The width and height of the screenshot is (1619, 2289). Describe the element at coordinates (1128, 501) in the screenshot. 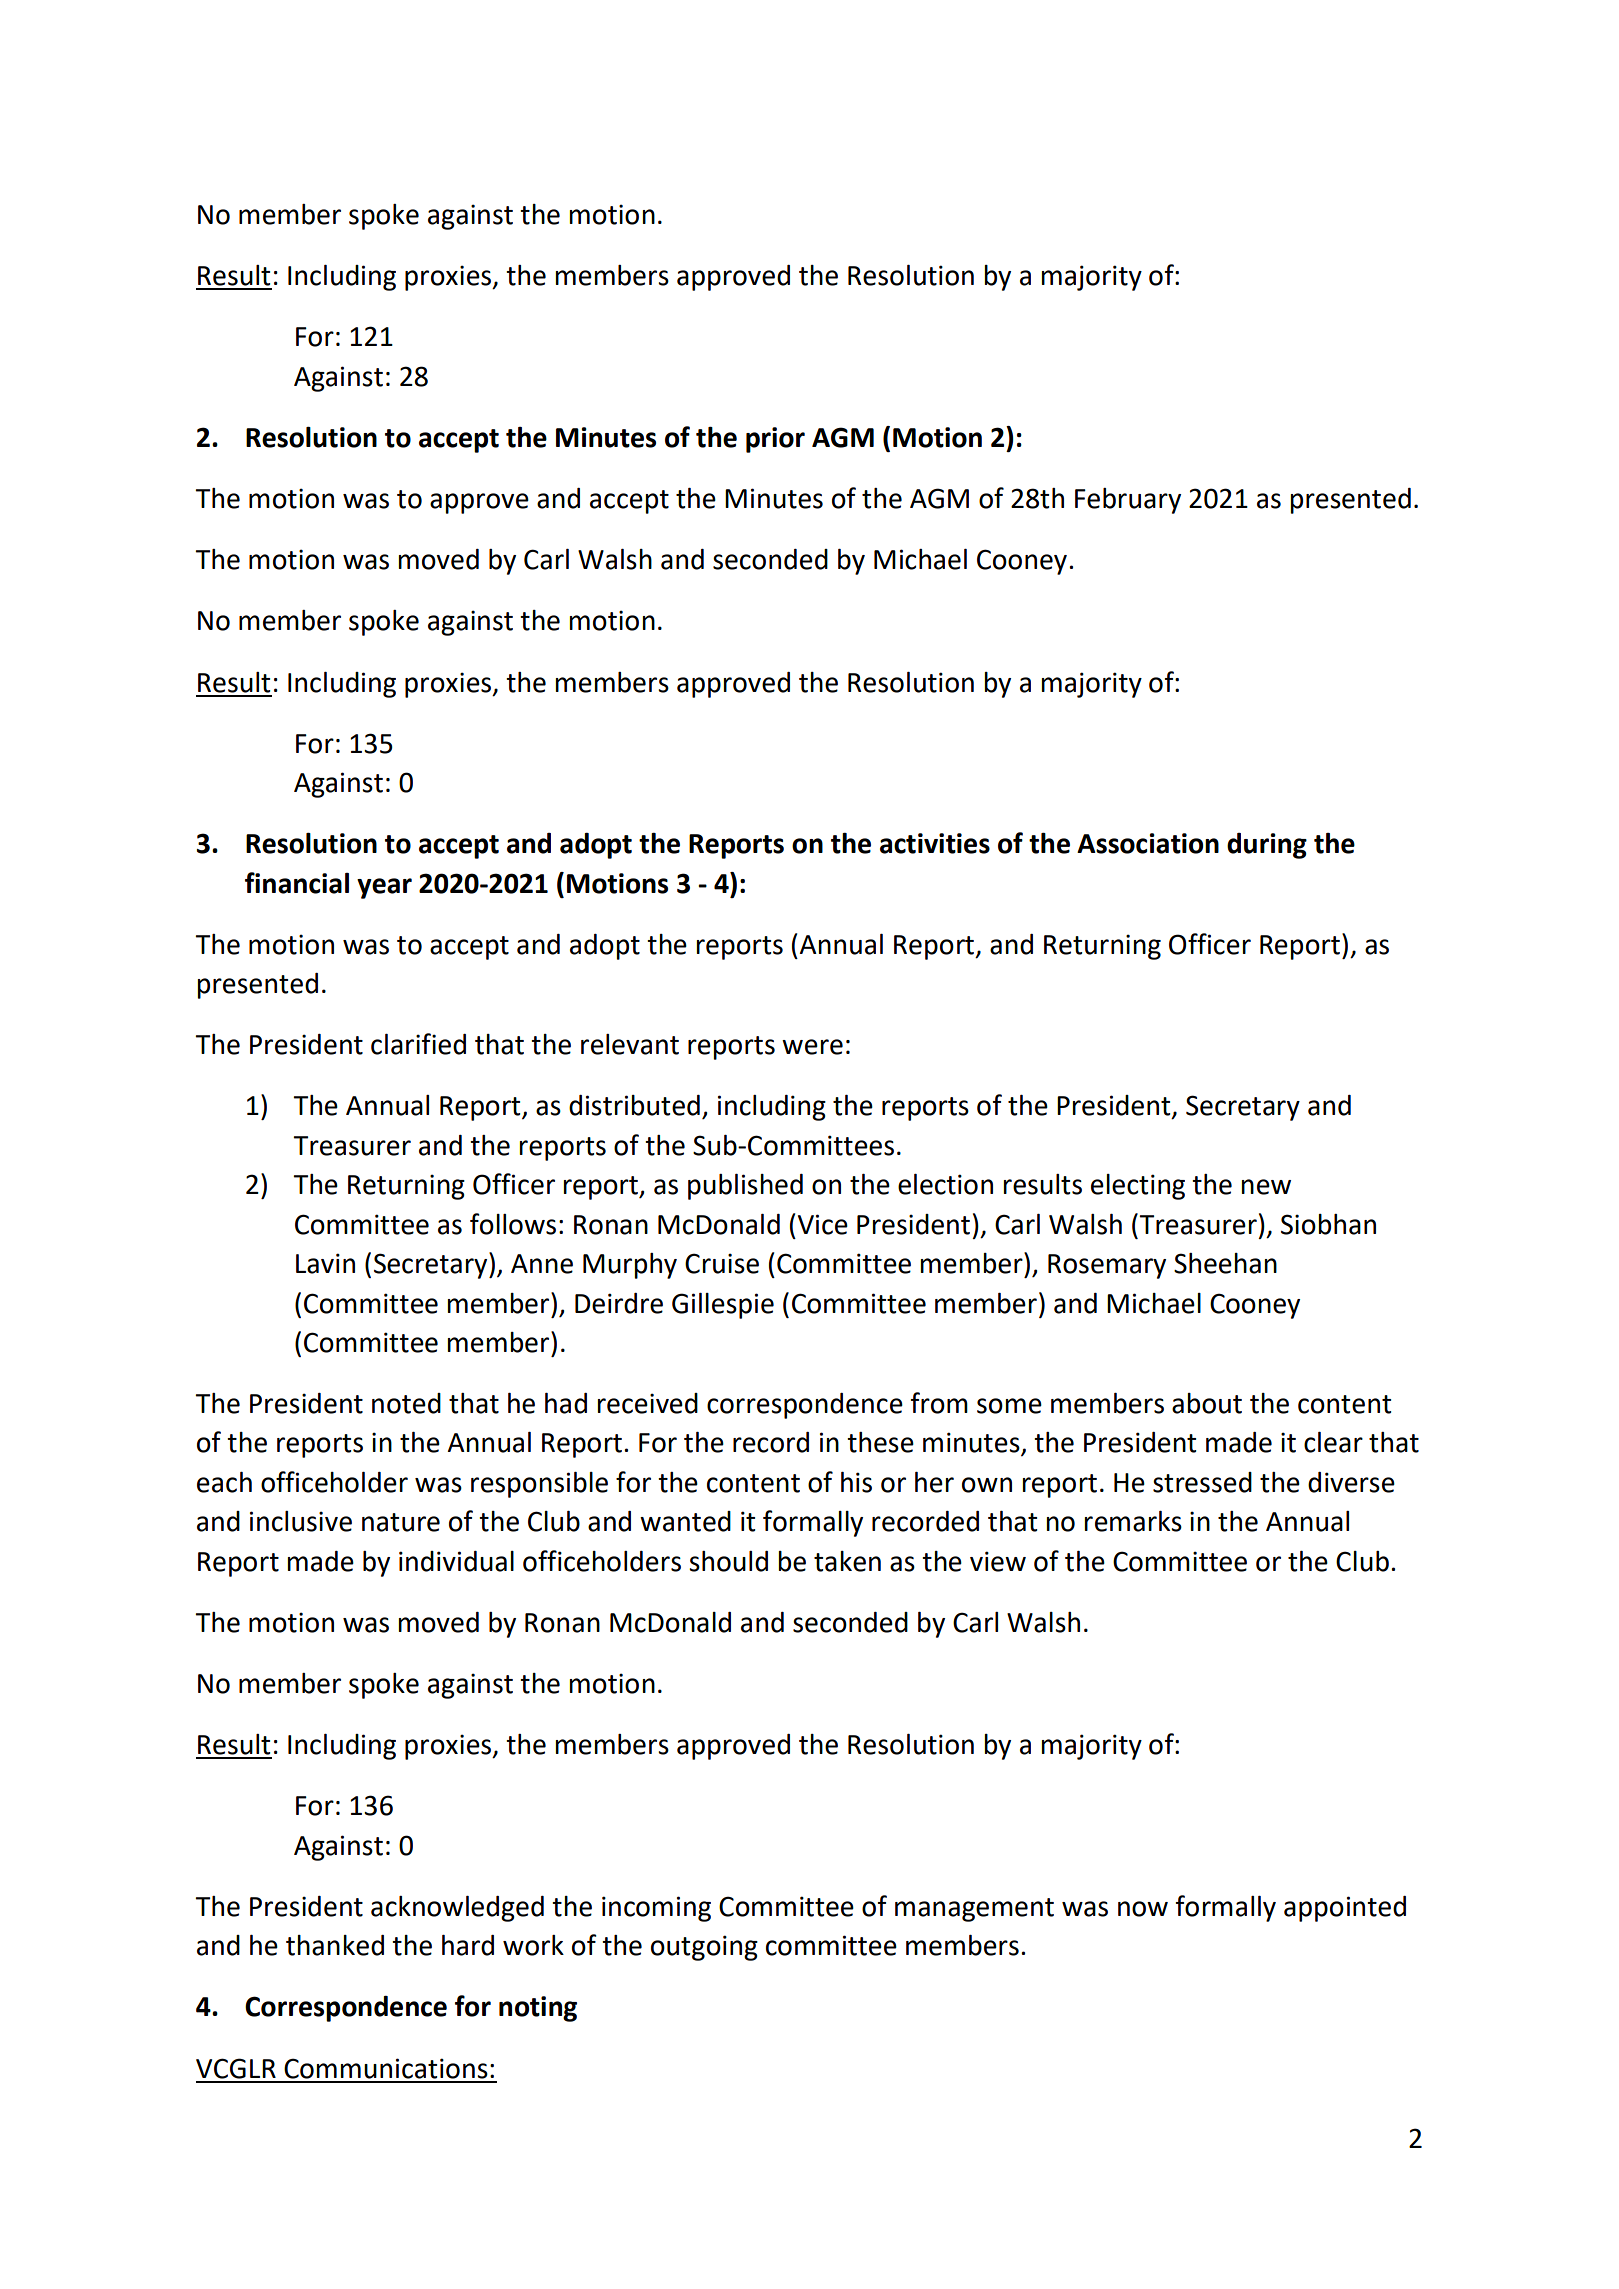

I see `February` at that location.
